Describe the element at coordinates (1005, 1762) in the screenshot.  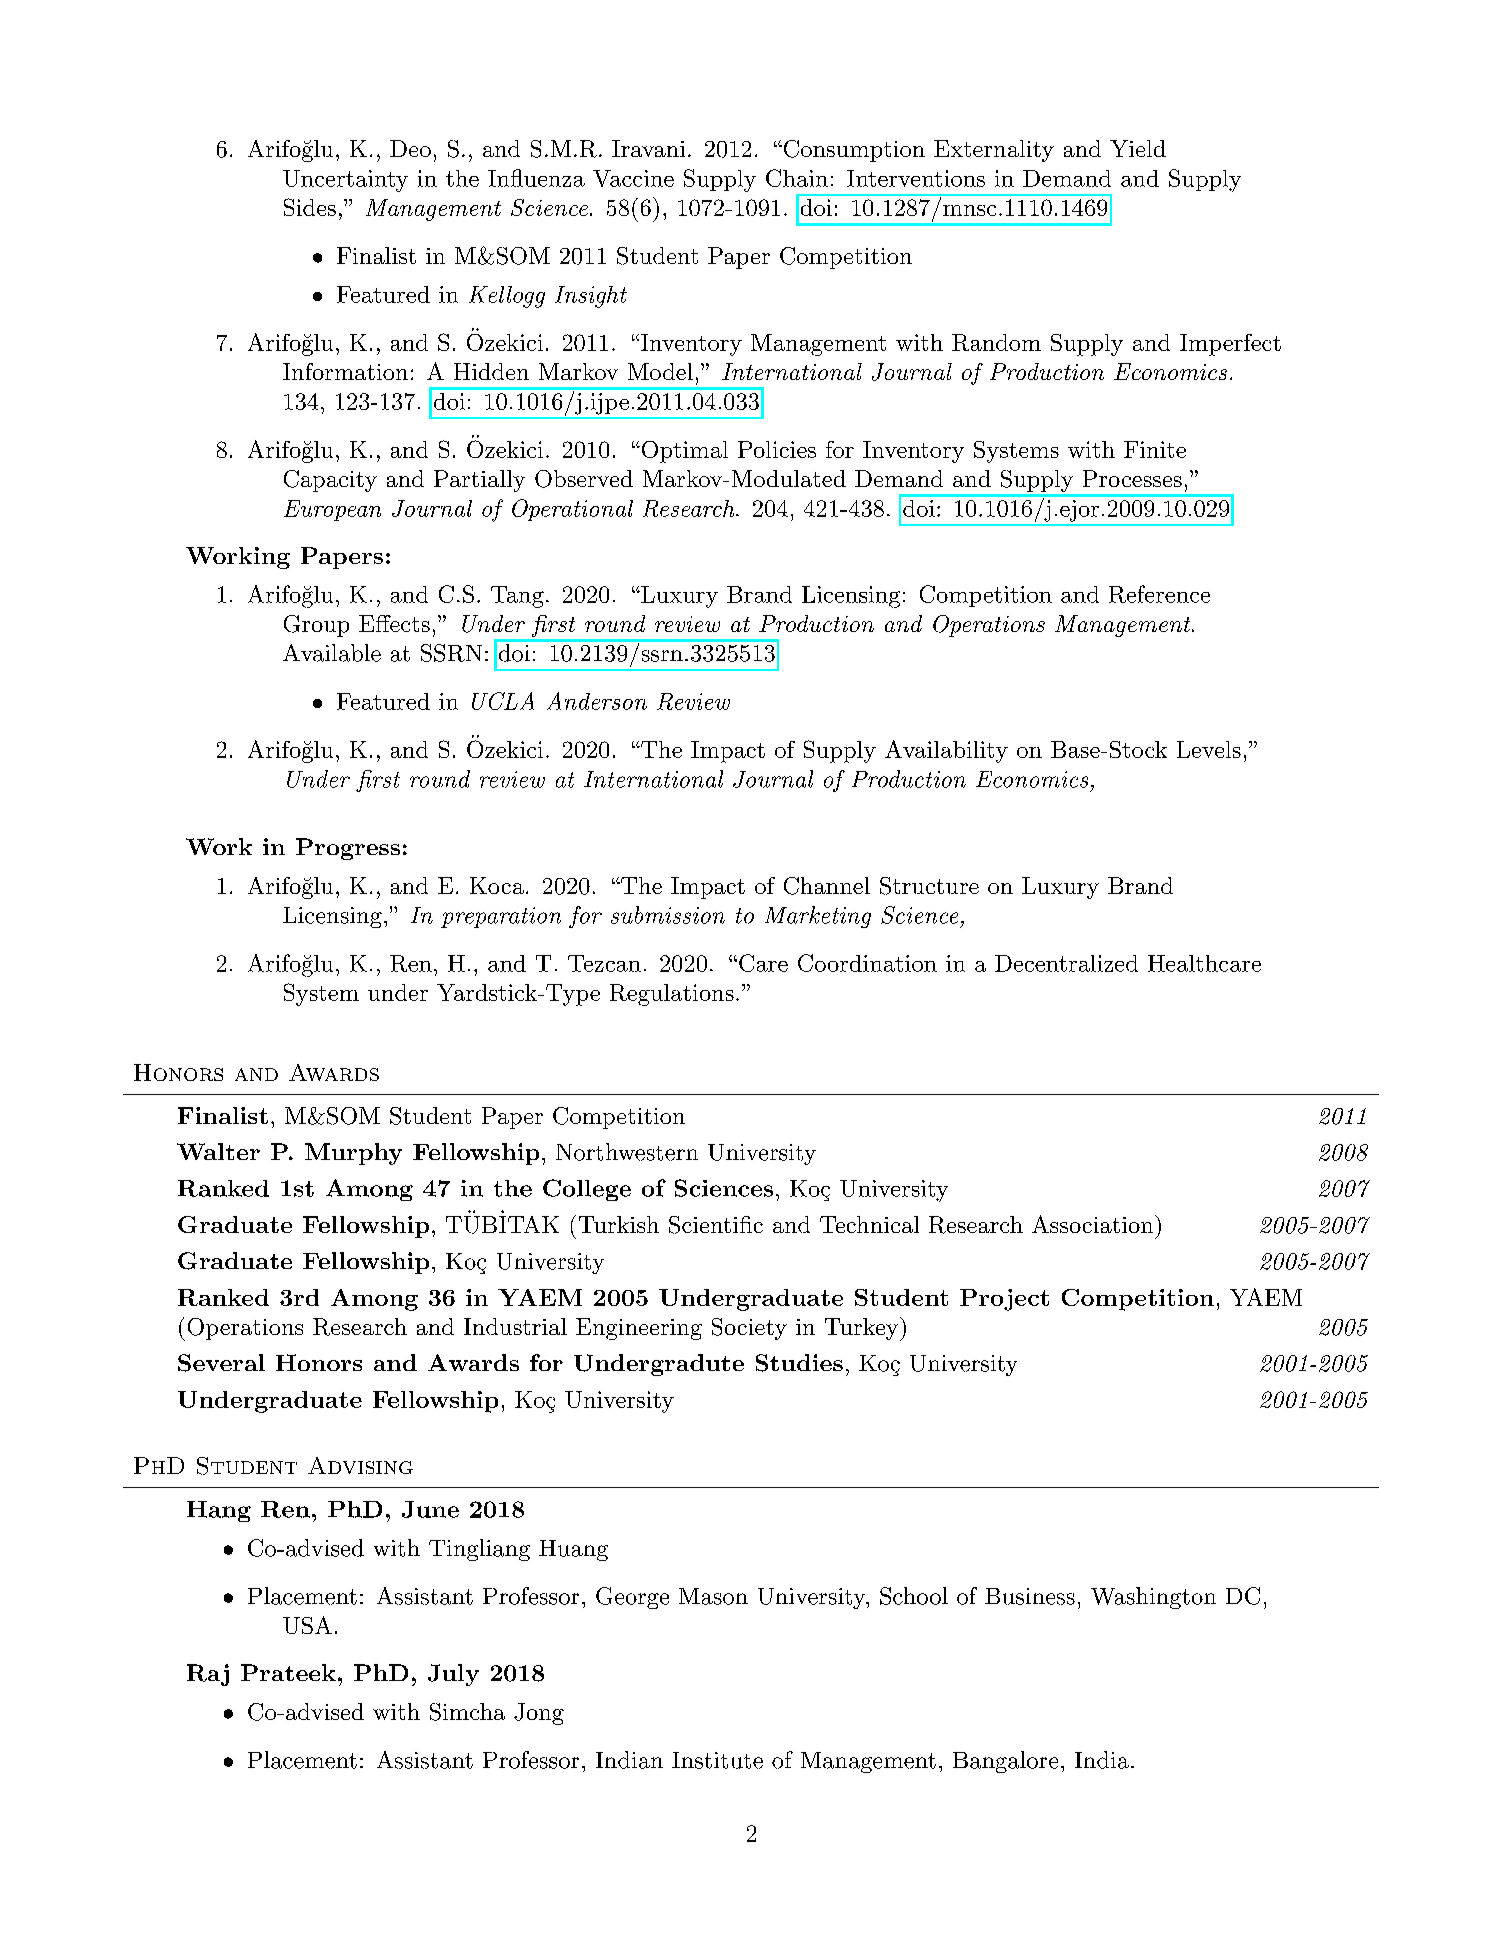
I see `Bangalore` at that location.
